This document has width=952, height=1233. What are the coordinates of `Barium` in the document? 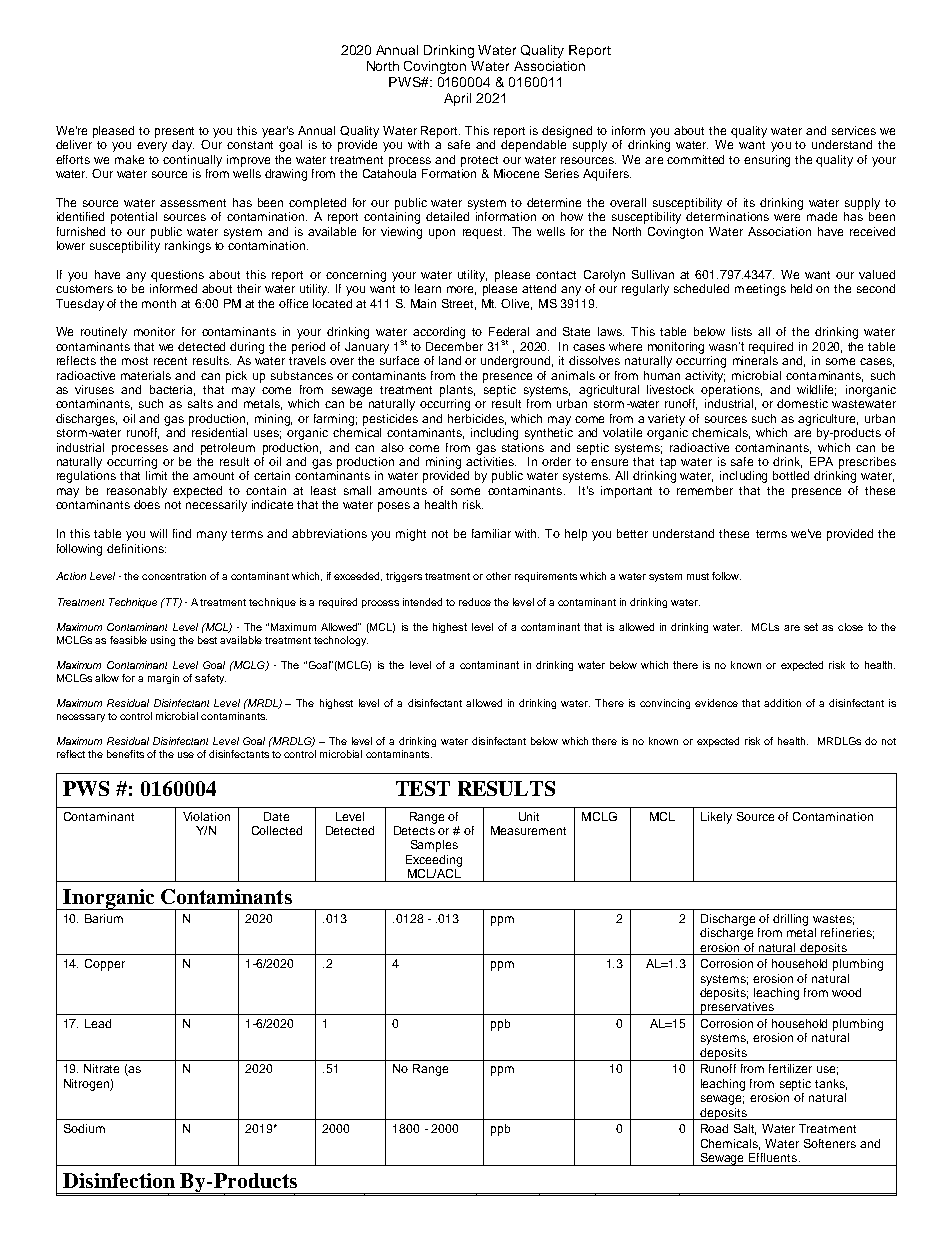 It's located at (104, 918).
